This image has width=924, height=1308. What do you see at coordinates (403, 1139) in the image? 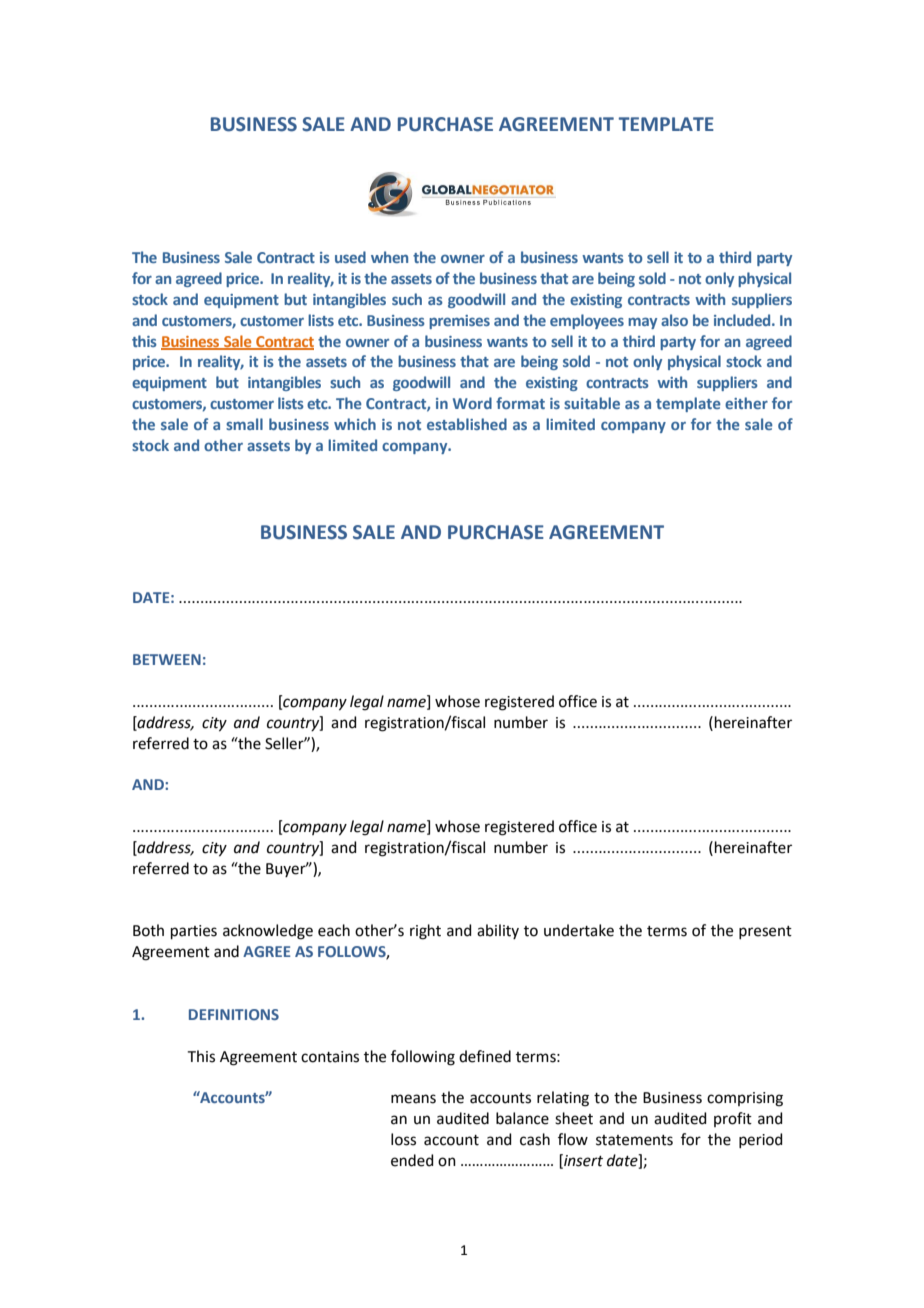
I see `loss` at bounding box center [403, 1139].
